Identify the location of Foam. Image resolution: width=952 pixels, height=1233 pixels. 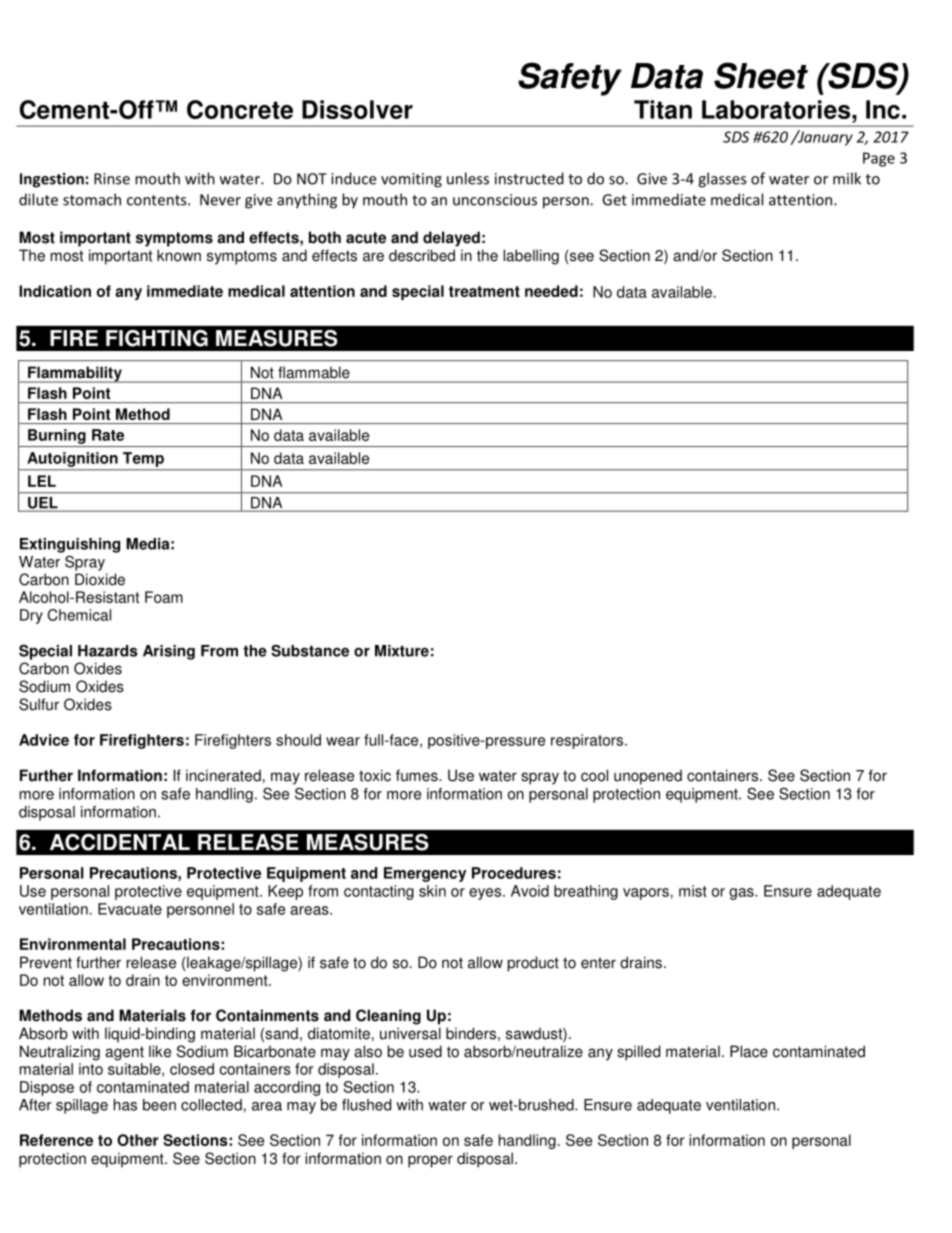
(164, 597).
